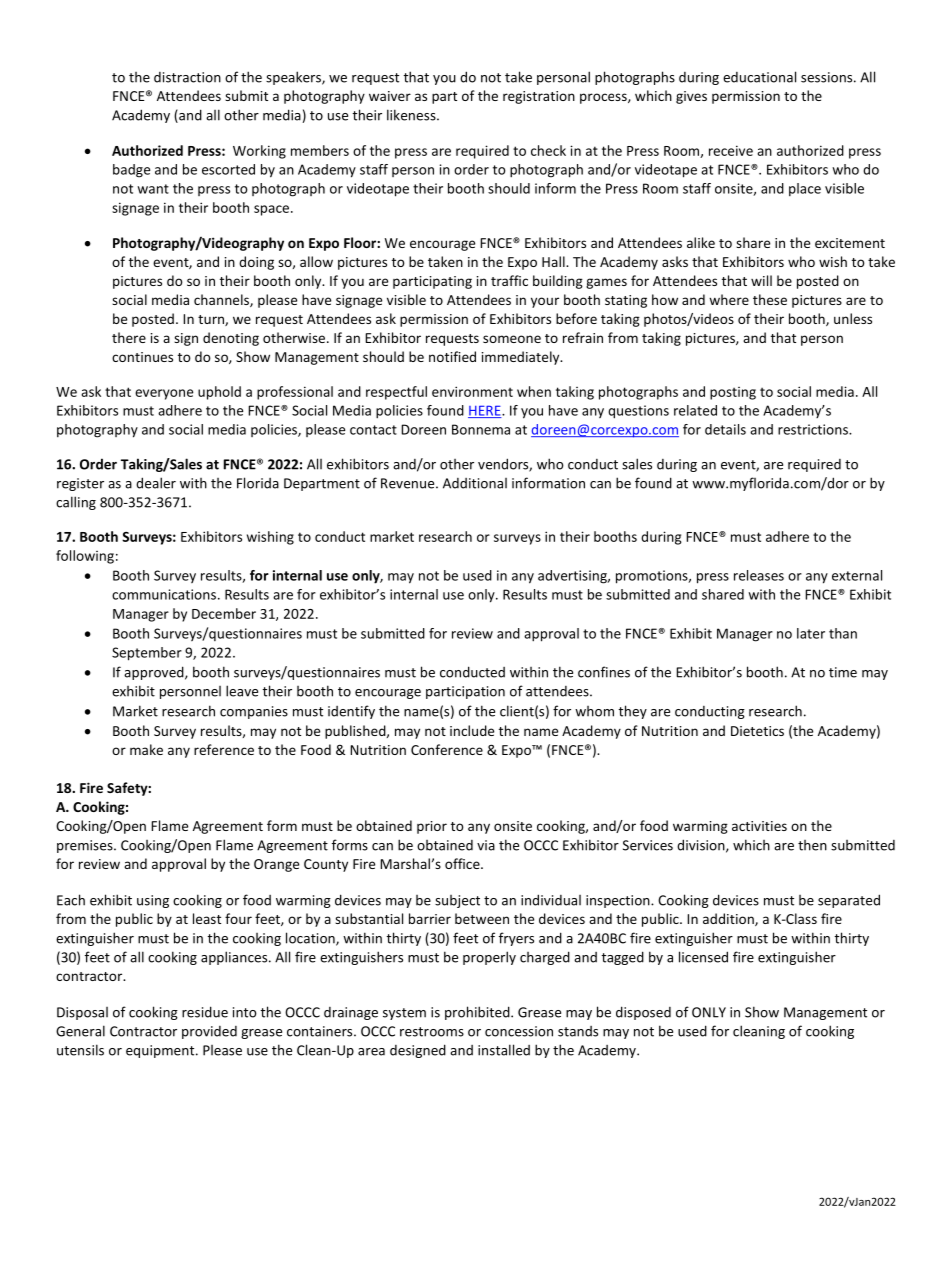 The width and height of the screenshot is (952, 1272). Describe the element at coordinates (759, 77) in the screenshot. I see `educational` at that location.
